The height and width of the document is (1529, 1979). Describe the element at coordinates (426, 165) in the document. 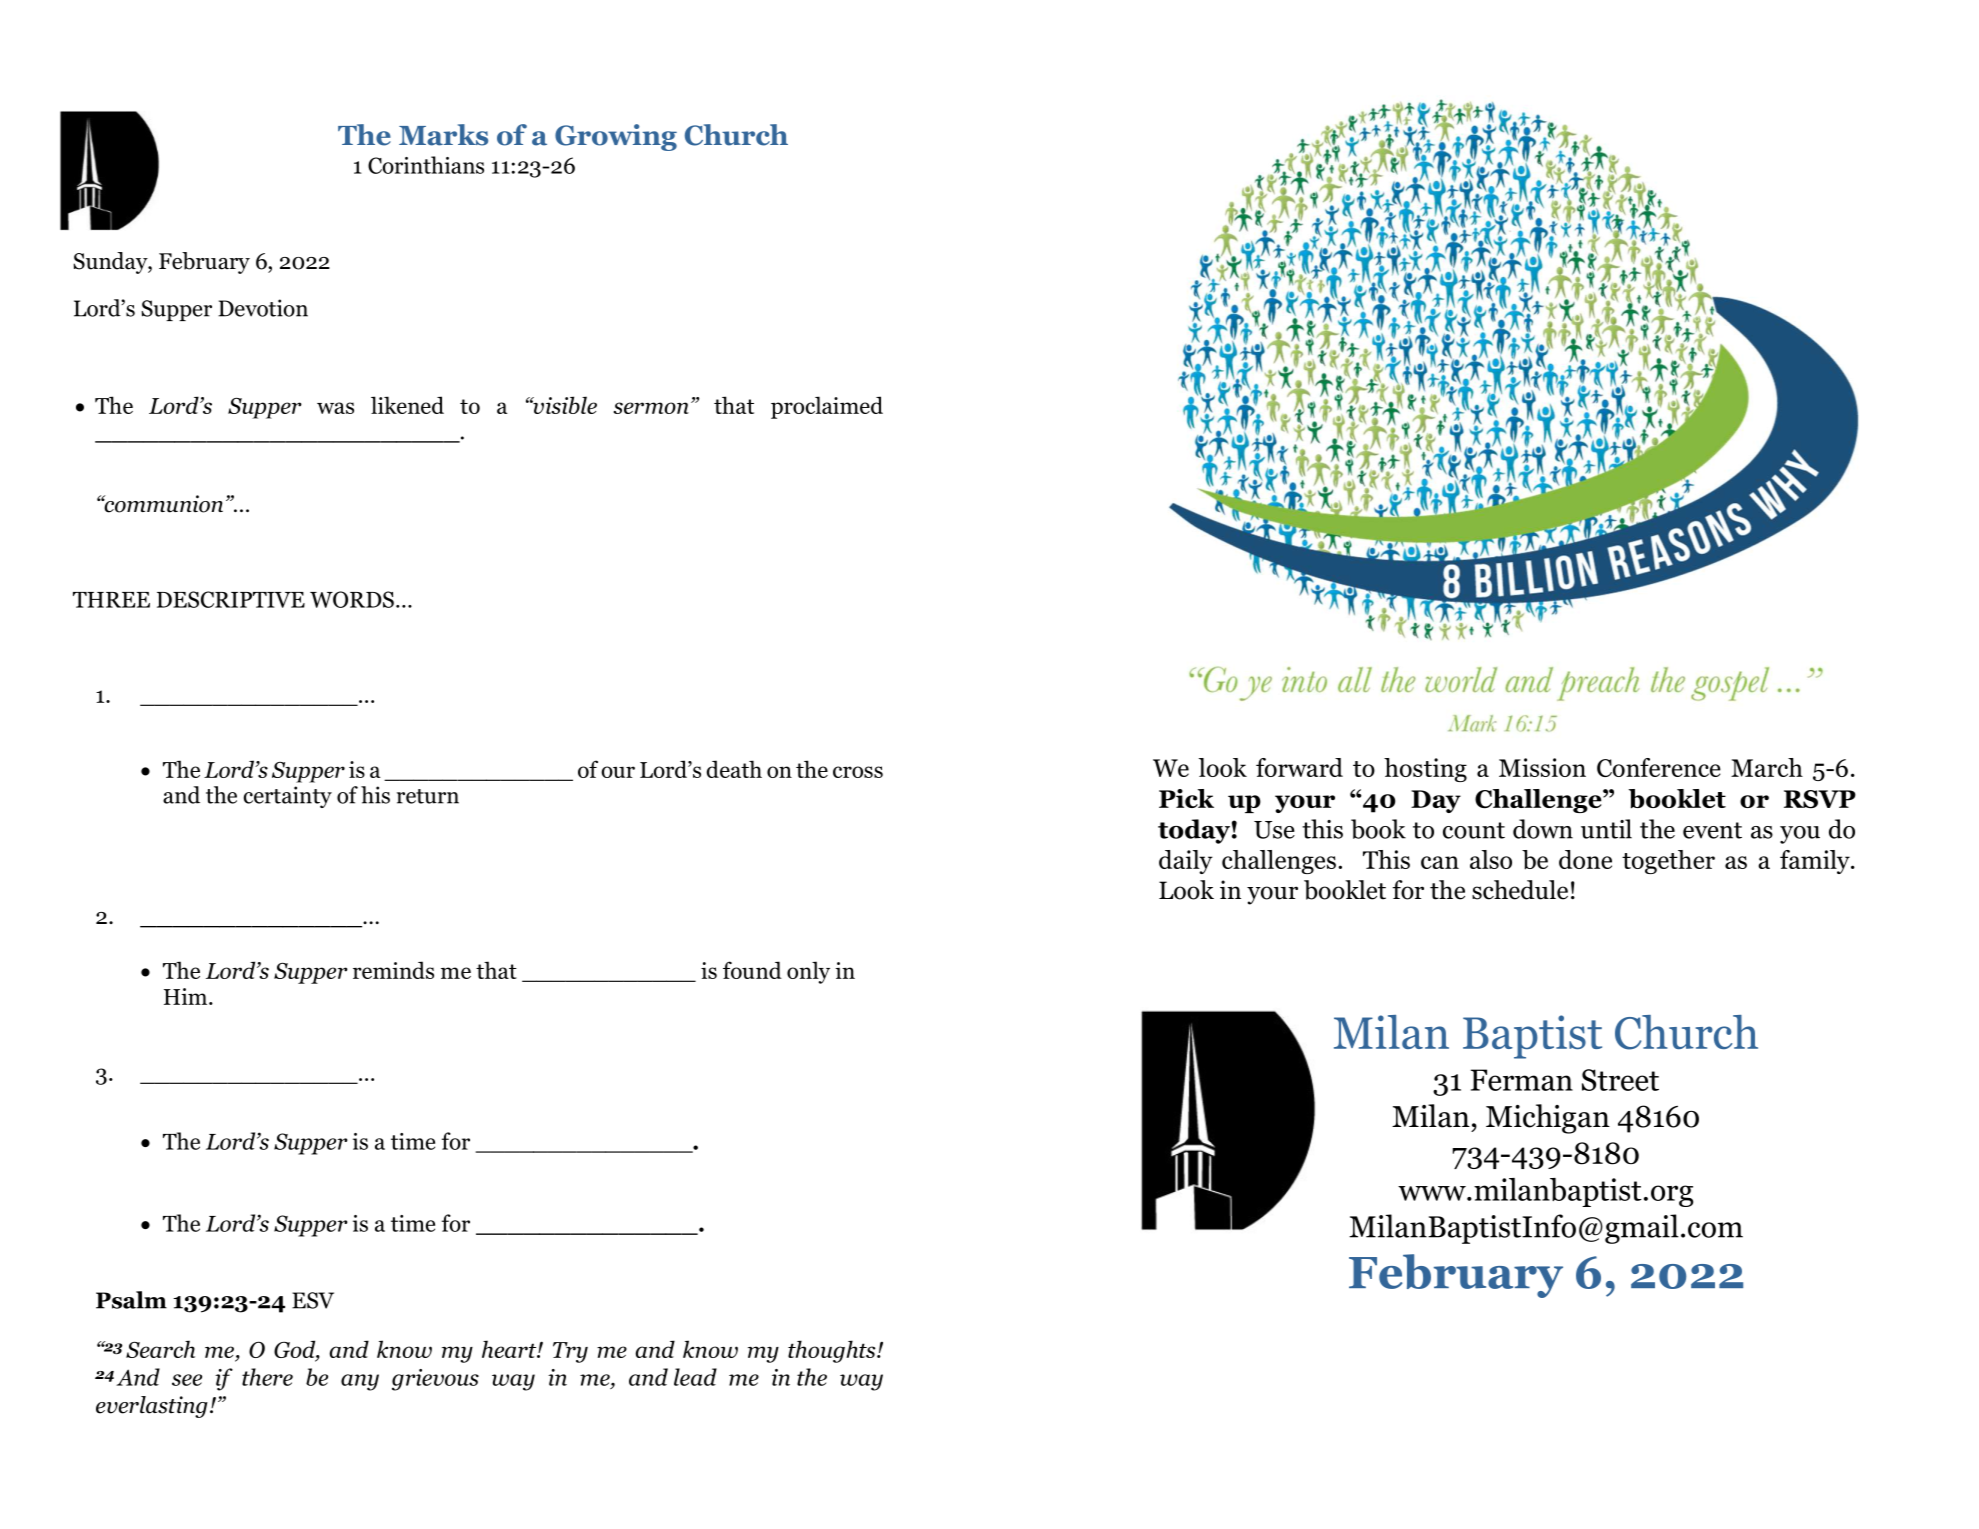

I see `Corinthians` at that location.
